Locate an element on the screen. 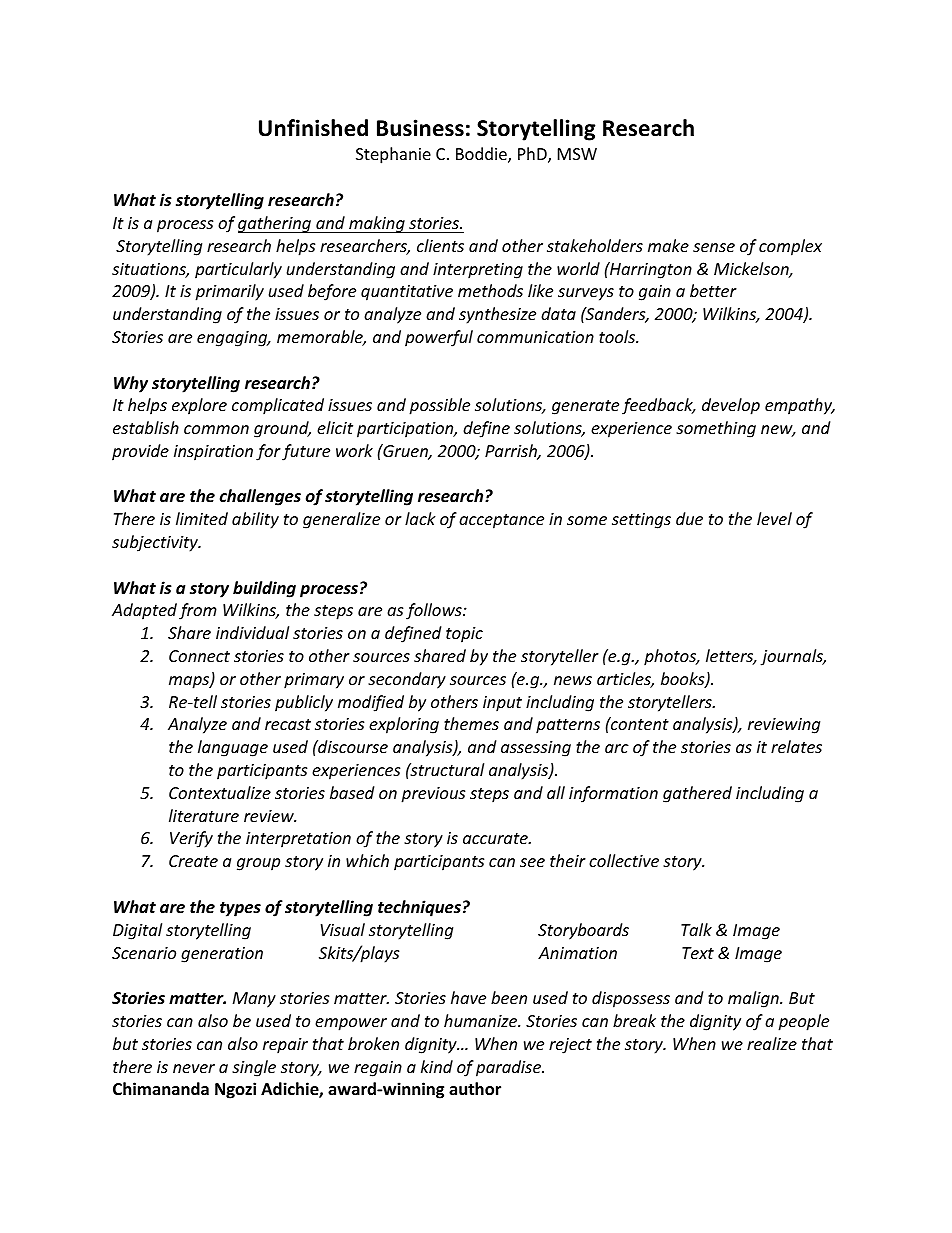 The height and width of the screenshot is (1233, 952). never is located at coordinates (194, 1068).
